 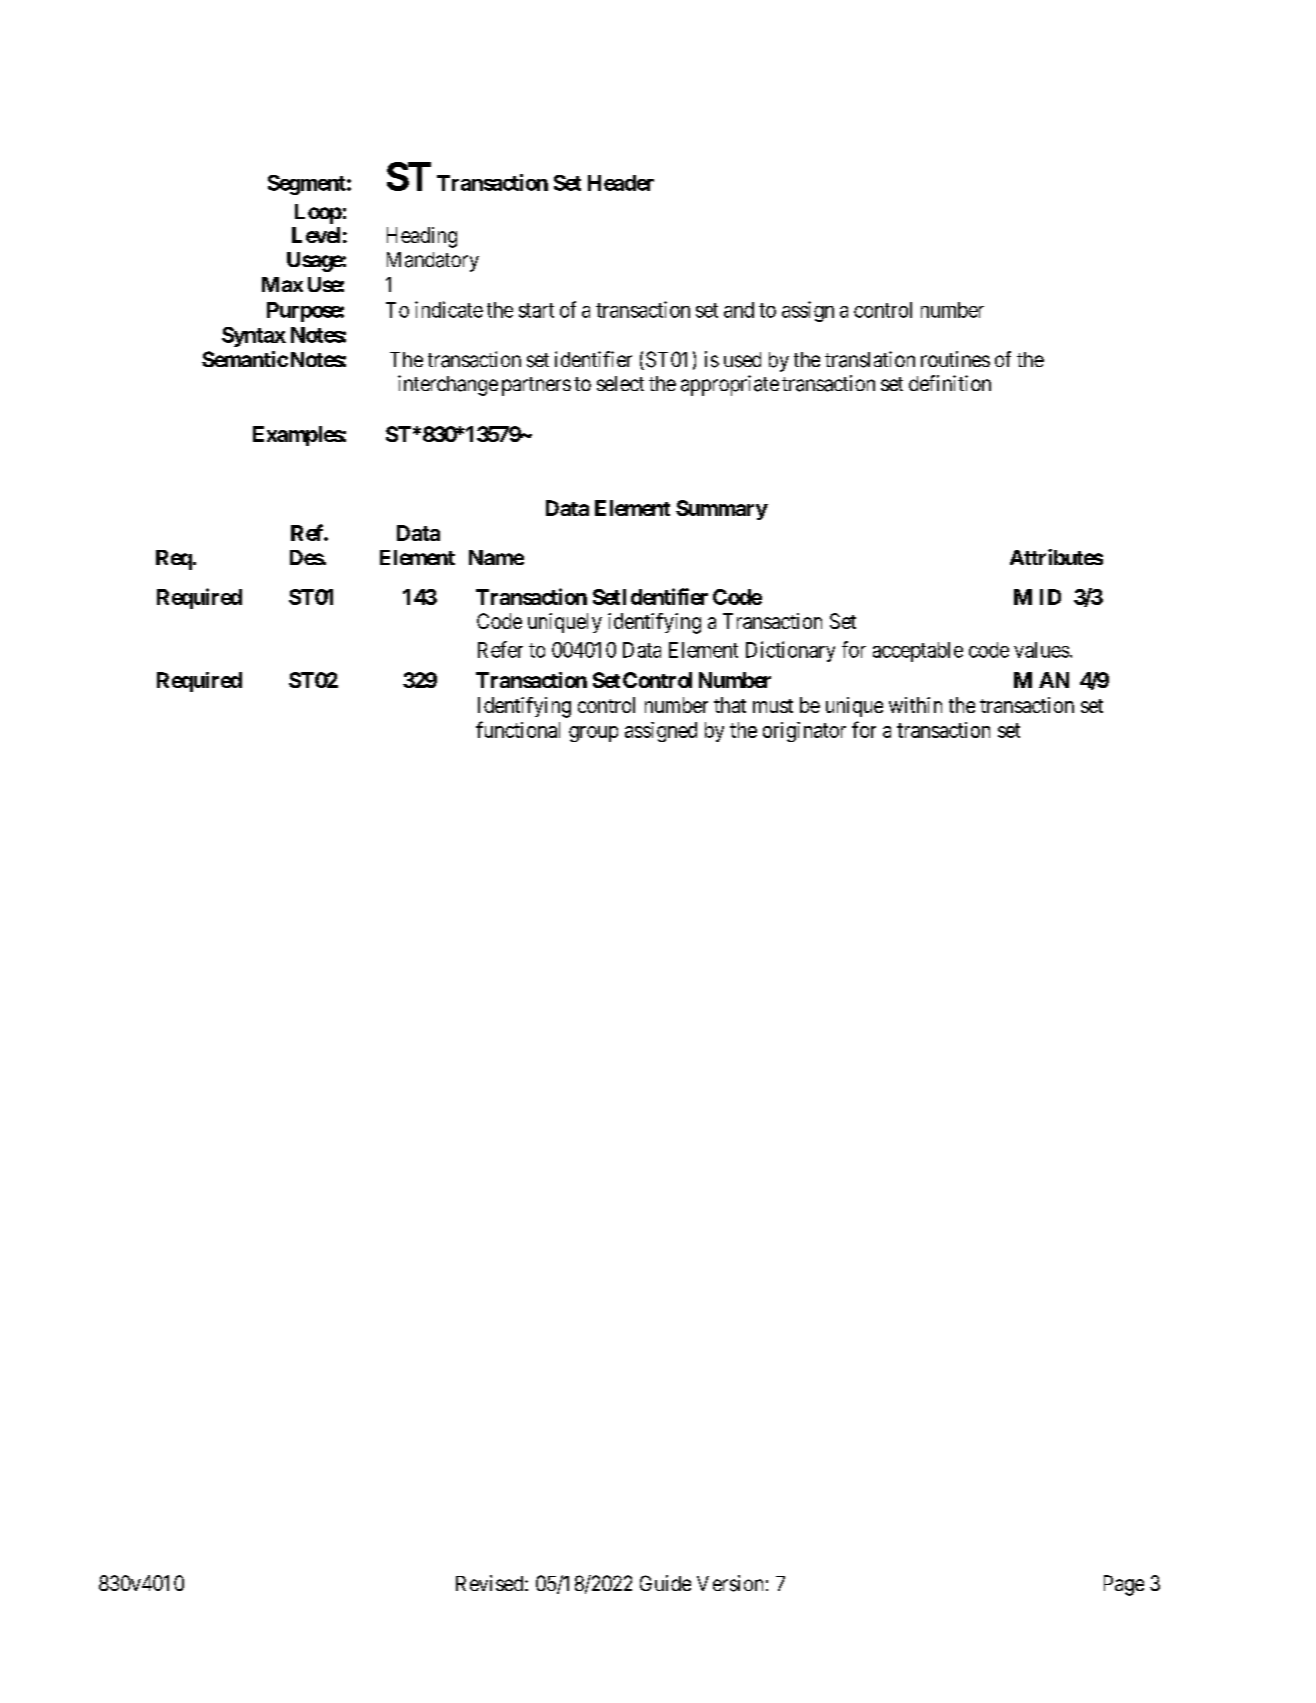 I want to click on Revised, so click(x=491, y=1583).
